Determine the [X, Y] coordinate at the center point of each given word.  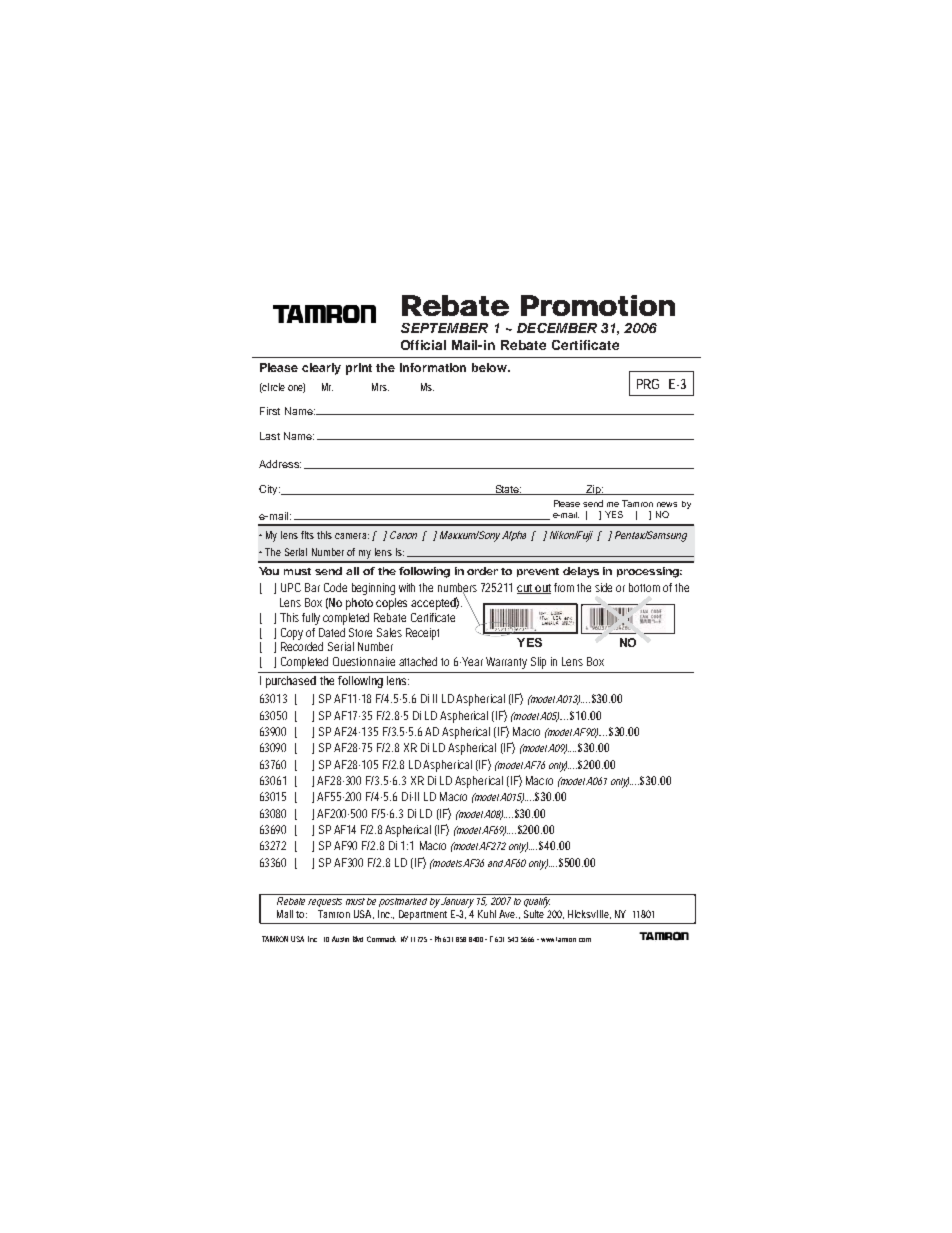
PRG [648, 384]
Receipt [422, 634]
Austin [340, 939]
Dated [332, 632]
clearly [321, 369]
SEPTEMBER [444, 328]
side [603, 587]
